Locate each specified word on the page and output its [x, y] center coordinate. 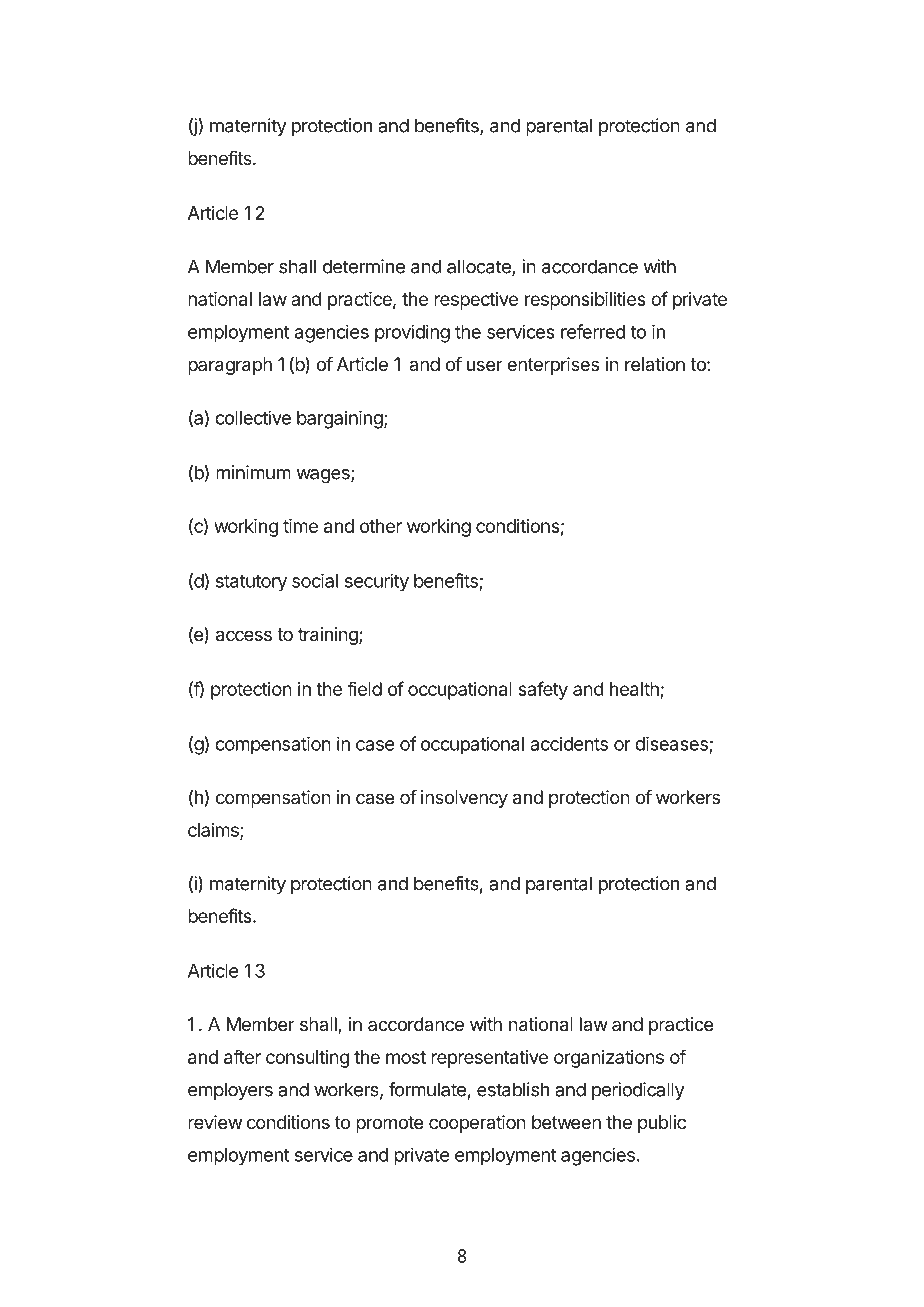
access [244, 636]
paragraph [230, 366]
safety [543, 690]
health [634, 689]
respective [476, 301]
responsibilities [585, 301]
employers [230, 1091]
